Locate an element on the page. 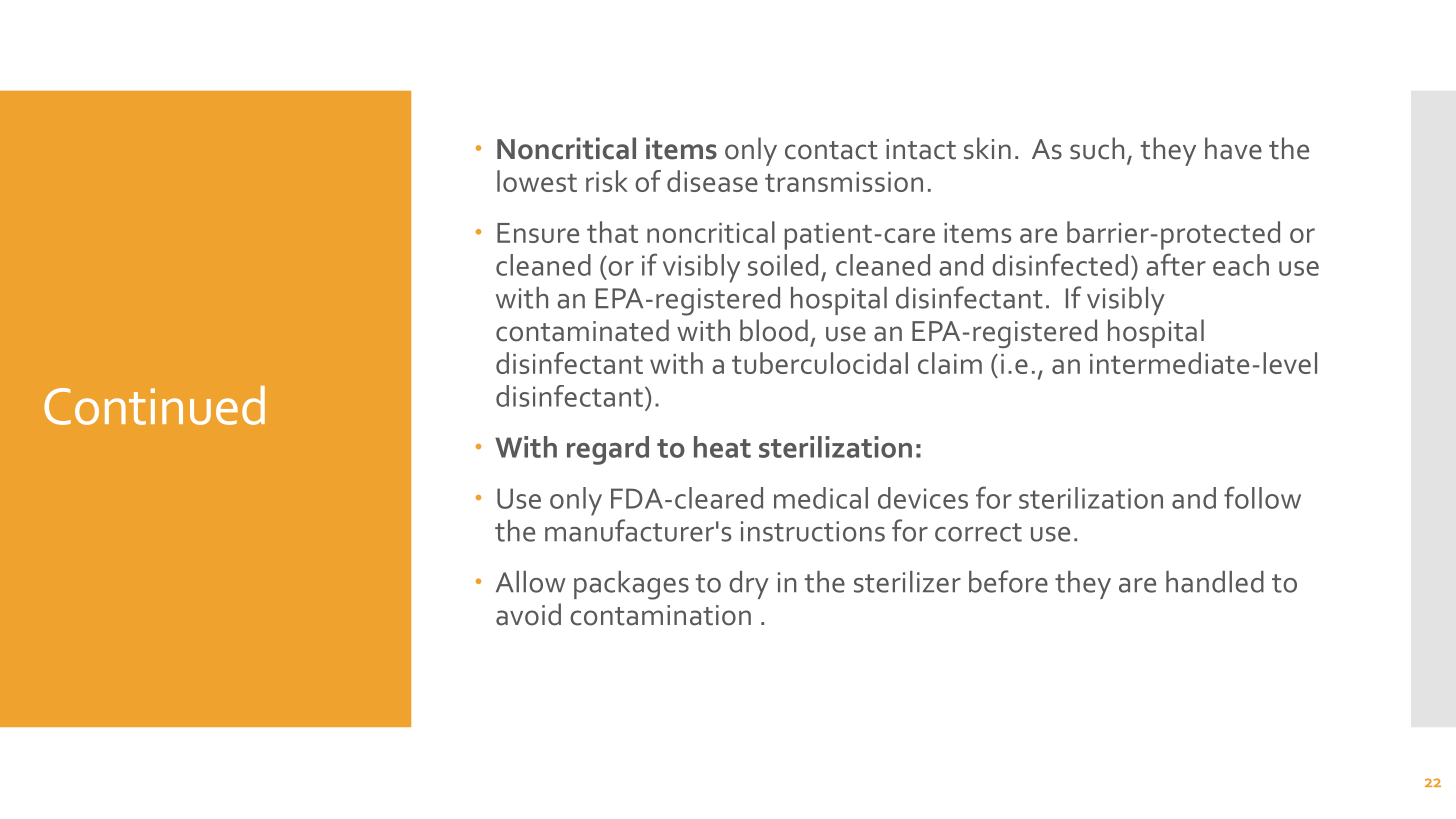  handled is located at coordinates (1215, 582).
